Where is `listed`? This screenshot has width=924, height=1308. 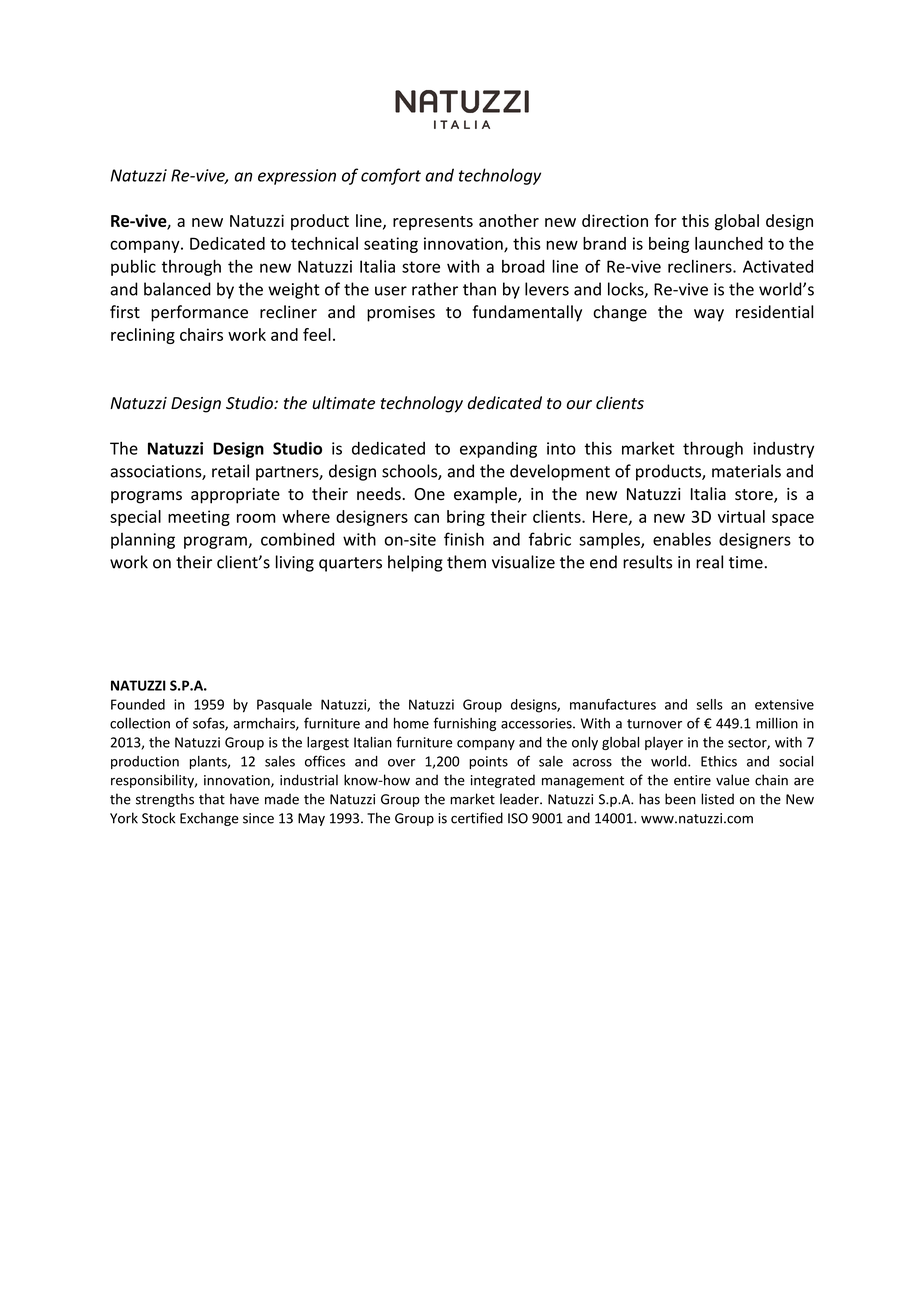
listed is located at coordinates (717, 799).
